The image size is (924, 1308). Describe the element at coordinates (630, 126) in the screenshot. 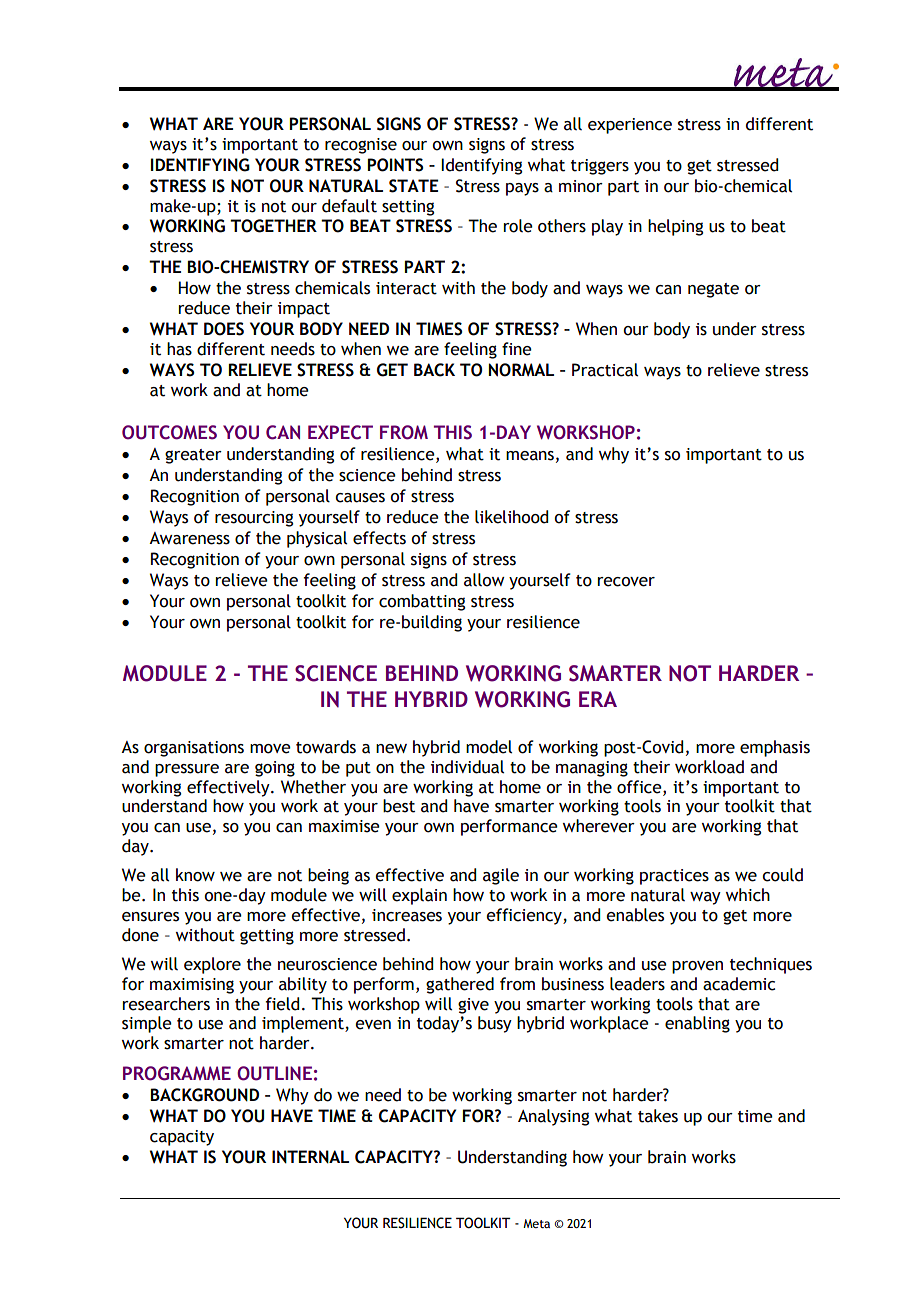

I see `experience` at that location.
